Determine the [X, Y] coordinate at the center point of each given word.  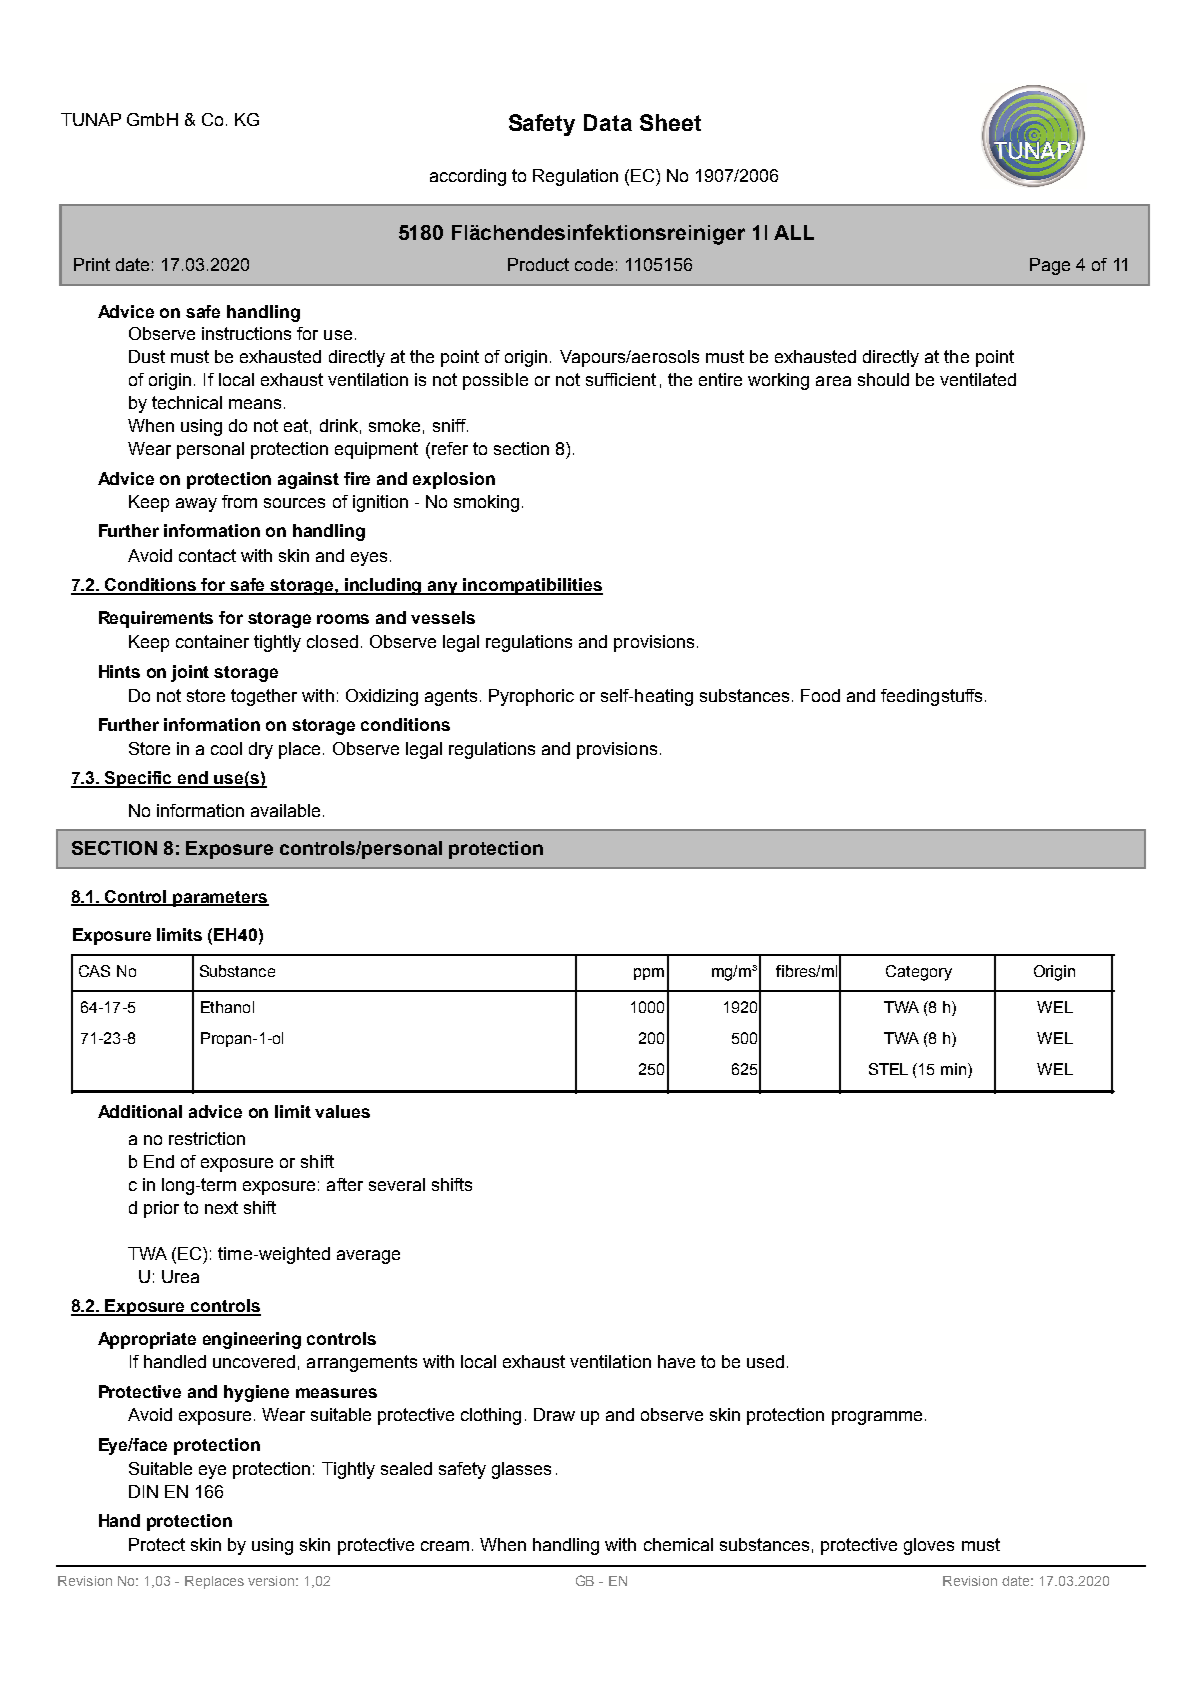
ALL [794, 232]
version [271, 1581]
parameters [220, 899]
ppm [649, 974]
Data [608, 122]
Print [92, 264]
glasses [521, 1470]
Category [919, 973]
